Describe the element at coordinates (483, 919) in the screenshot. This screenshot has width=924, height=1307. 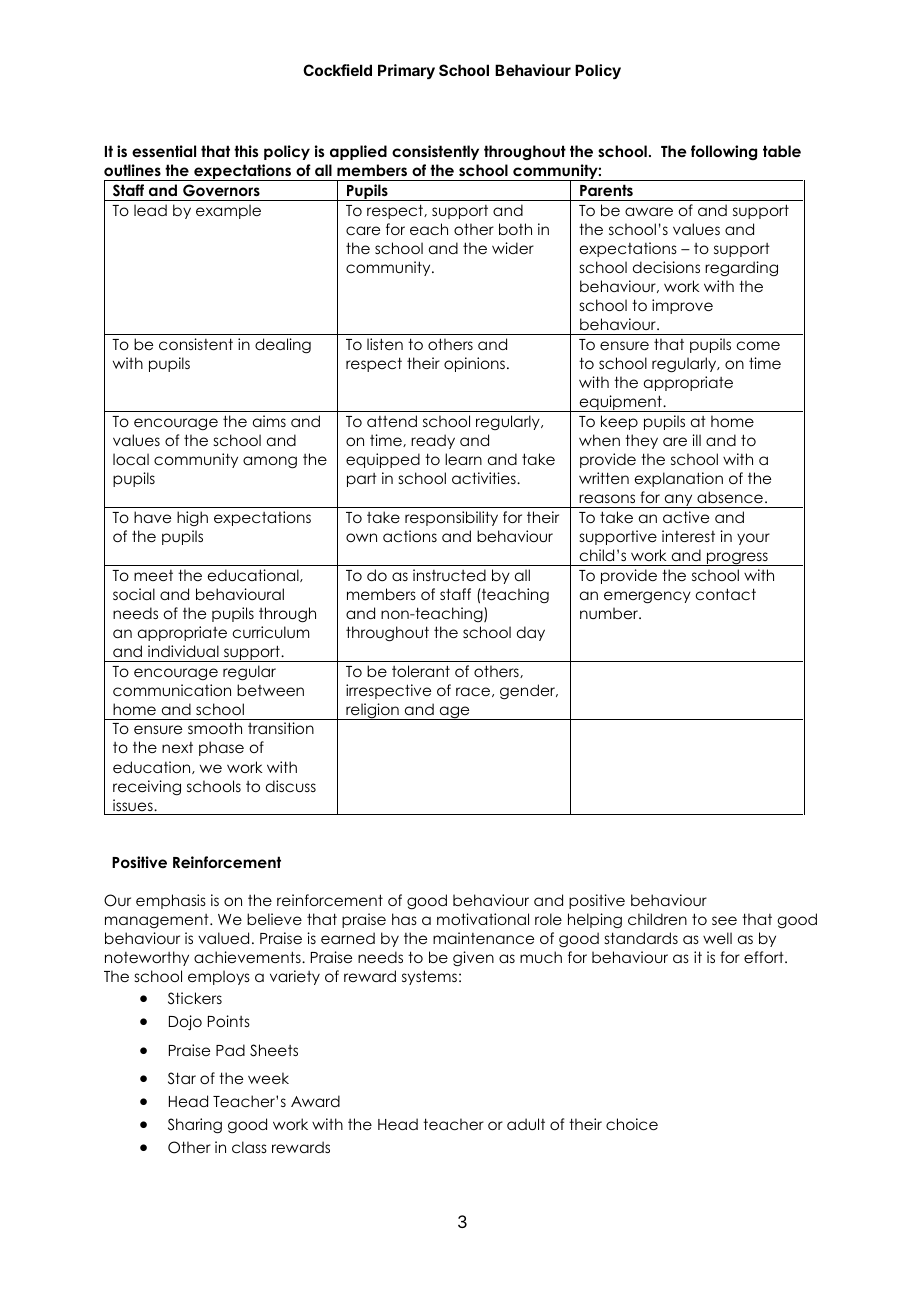
I see `motivational` at that location.
